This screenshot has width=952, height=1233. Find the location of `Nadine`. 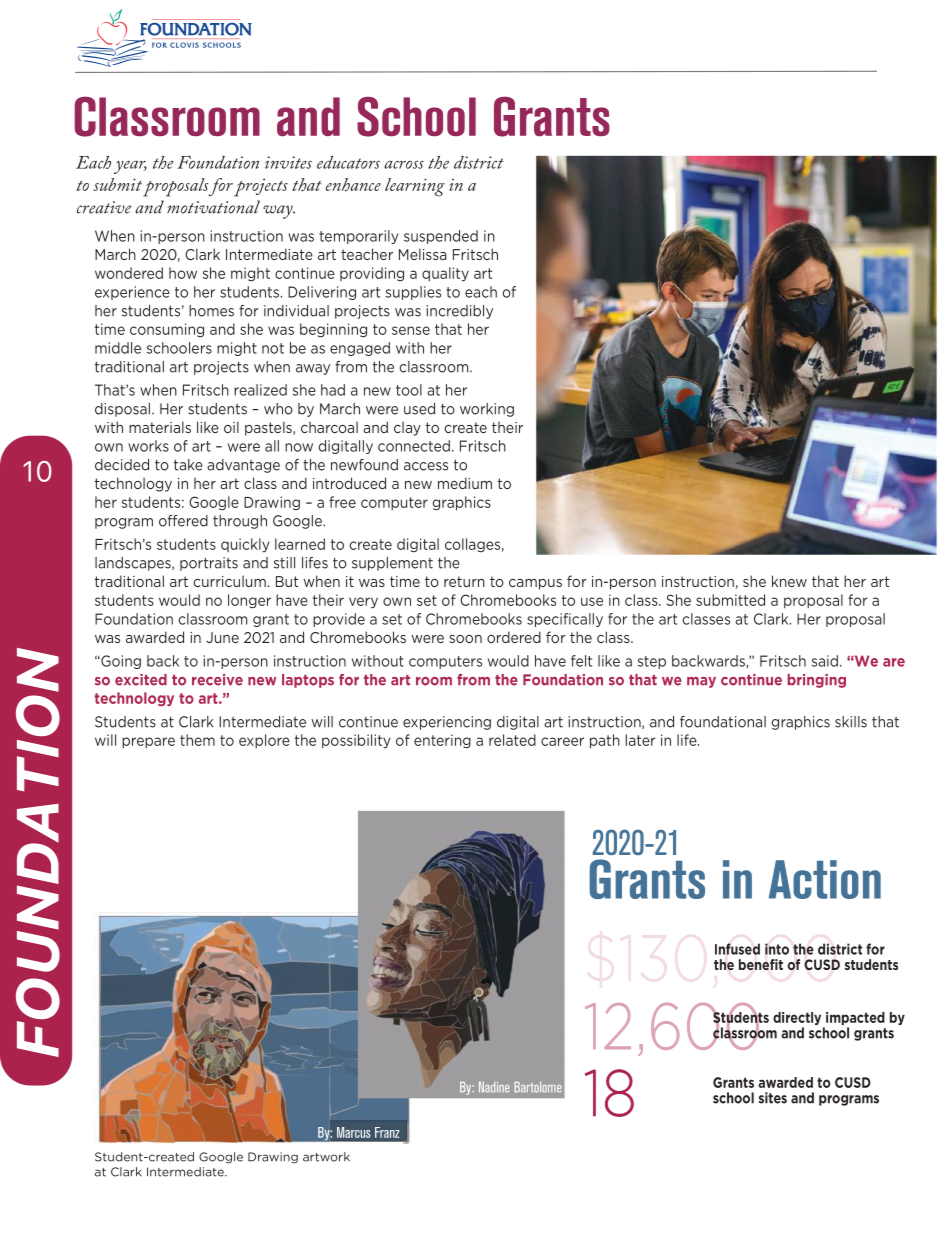

Nadine is located at coordinates (494, 1087).
